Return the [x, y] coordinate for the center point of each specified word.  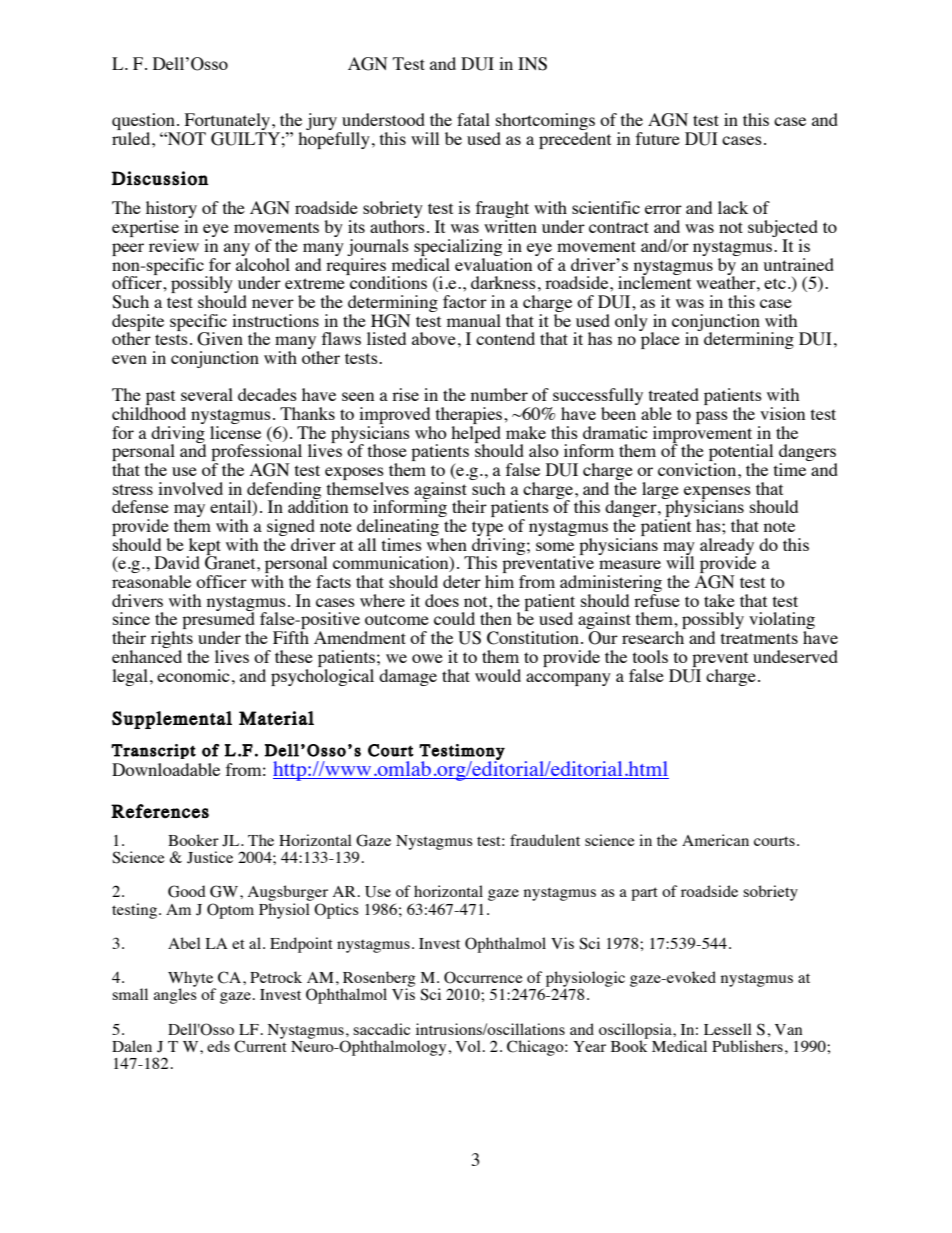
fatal [473, 119]
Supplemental [172, 720]
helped [476, 434]
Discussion [159, 178]
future [658, 138]
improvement [702, 434]
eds [218, 1046]
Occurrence [483, 977]
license [235, 431]
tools [650, 656]
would [498, 675]
